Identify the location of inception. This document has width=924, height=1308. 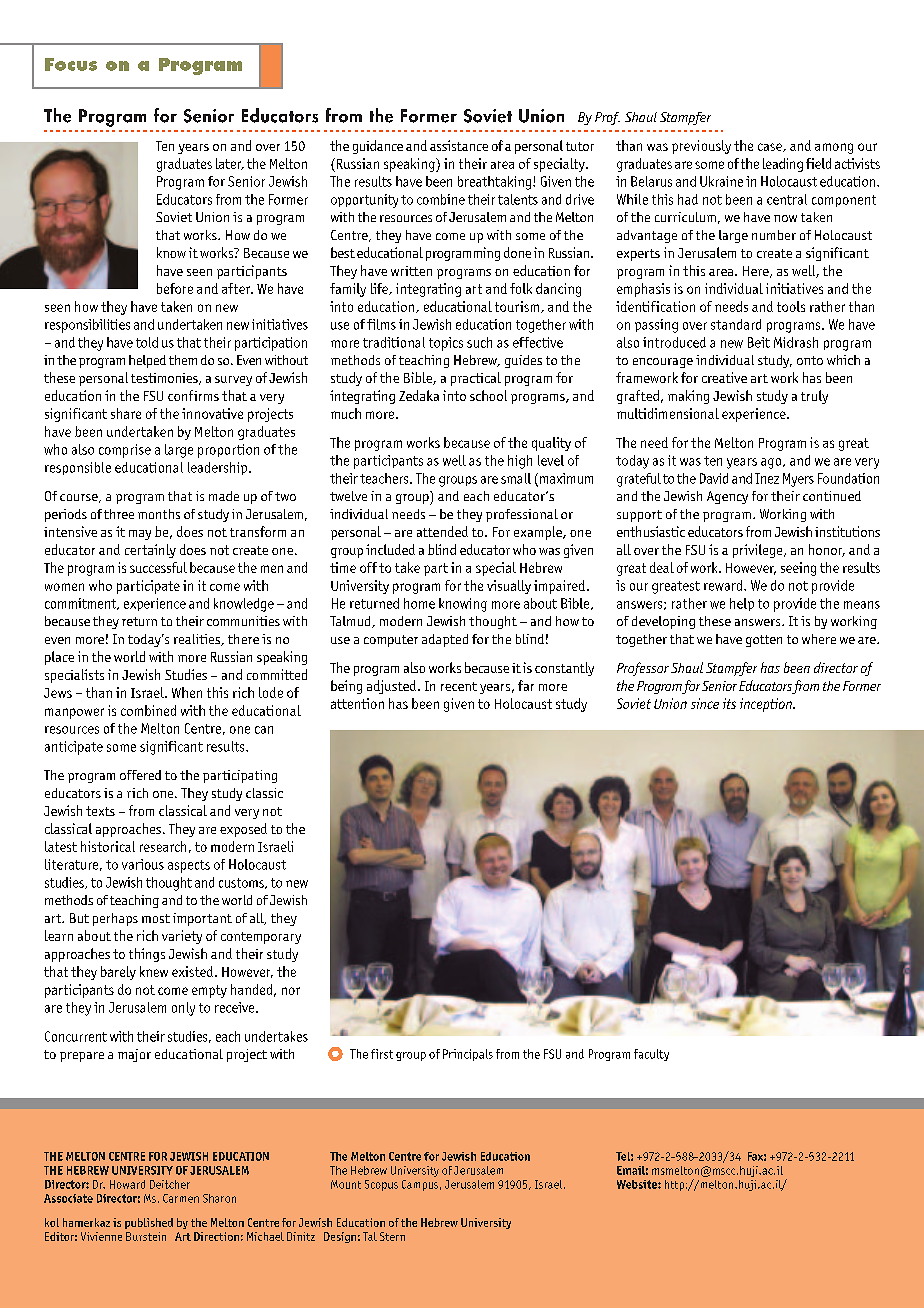
(767, 705).
